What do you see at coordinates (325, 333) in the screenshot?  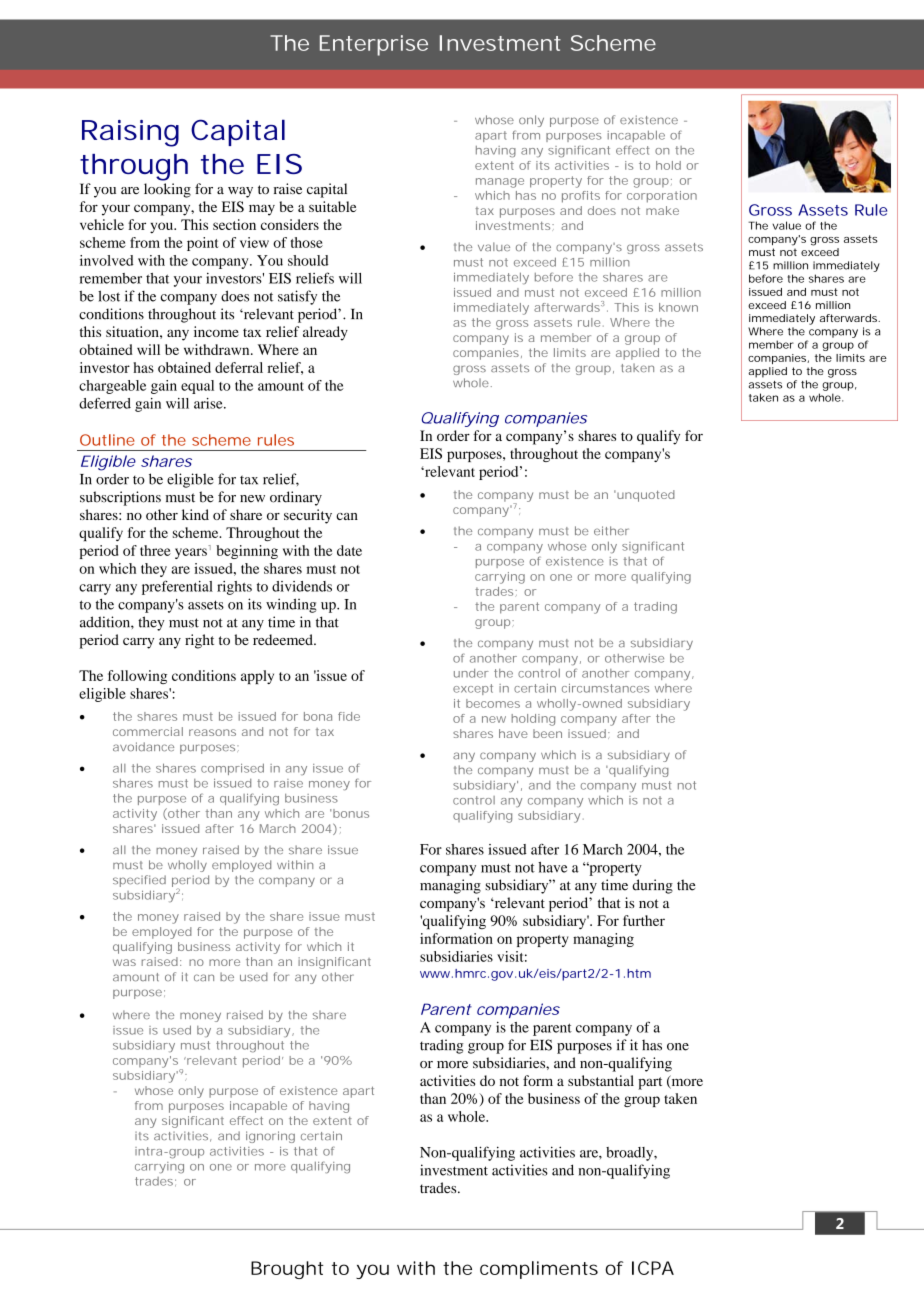 I see `already` at bounding box center [325, 333].
